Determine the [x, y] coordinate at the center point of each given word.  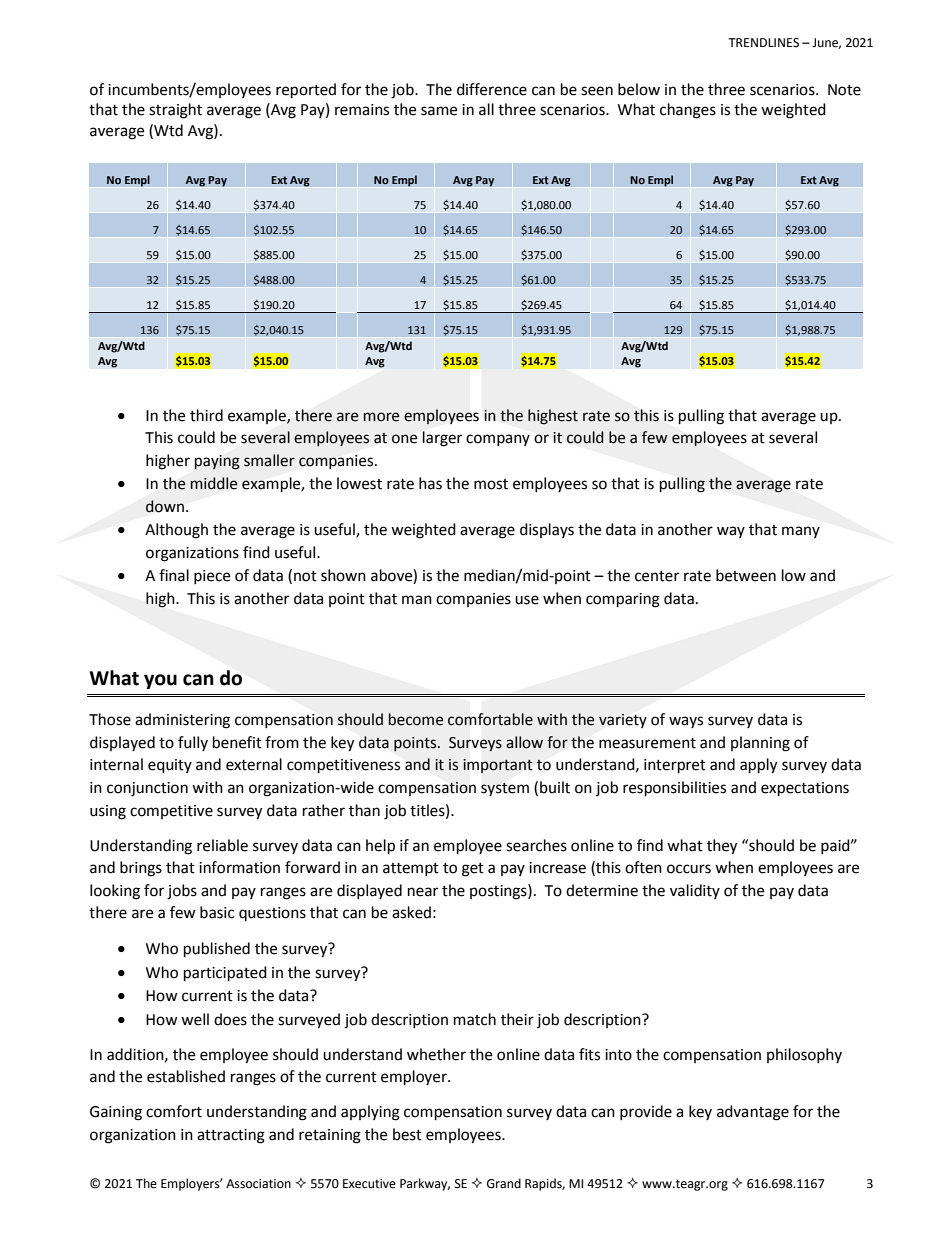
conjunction [147, 789]
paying [217, 462]
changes [688, 111]
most [491, 484]
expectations [805, 789]
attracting [231, 1136]
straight [175, 111]
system [505, 789]
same [439, 111]
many [801, 532]
